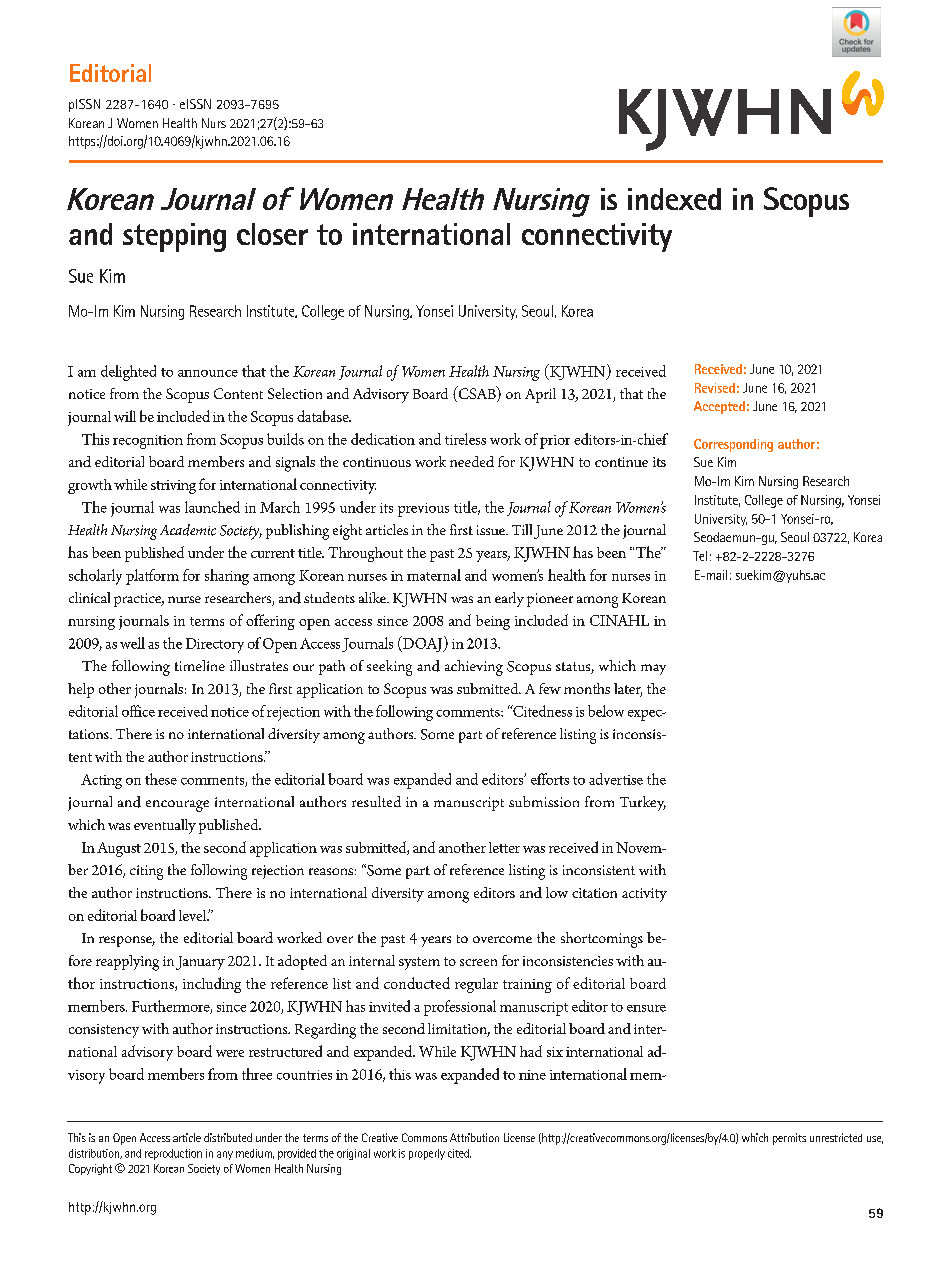 Image resolution: width=952 pixels, height=1270 pixels. Describe the element at coordinates (492, 530) in the page. I see `issue` at that location.
